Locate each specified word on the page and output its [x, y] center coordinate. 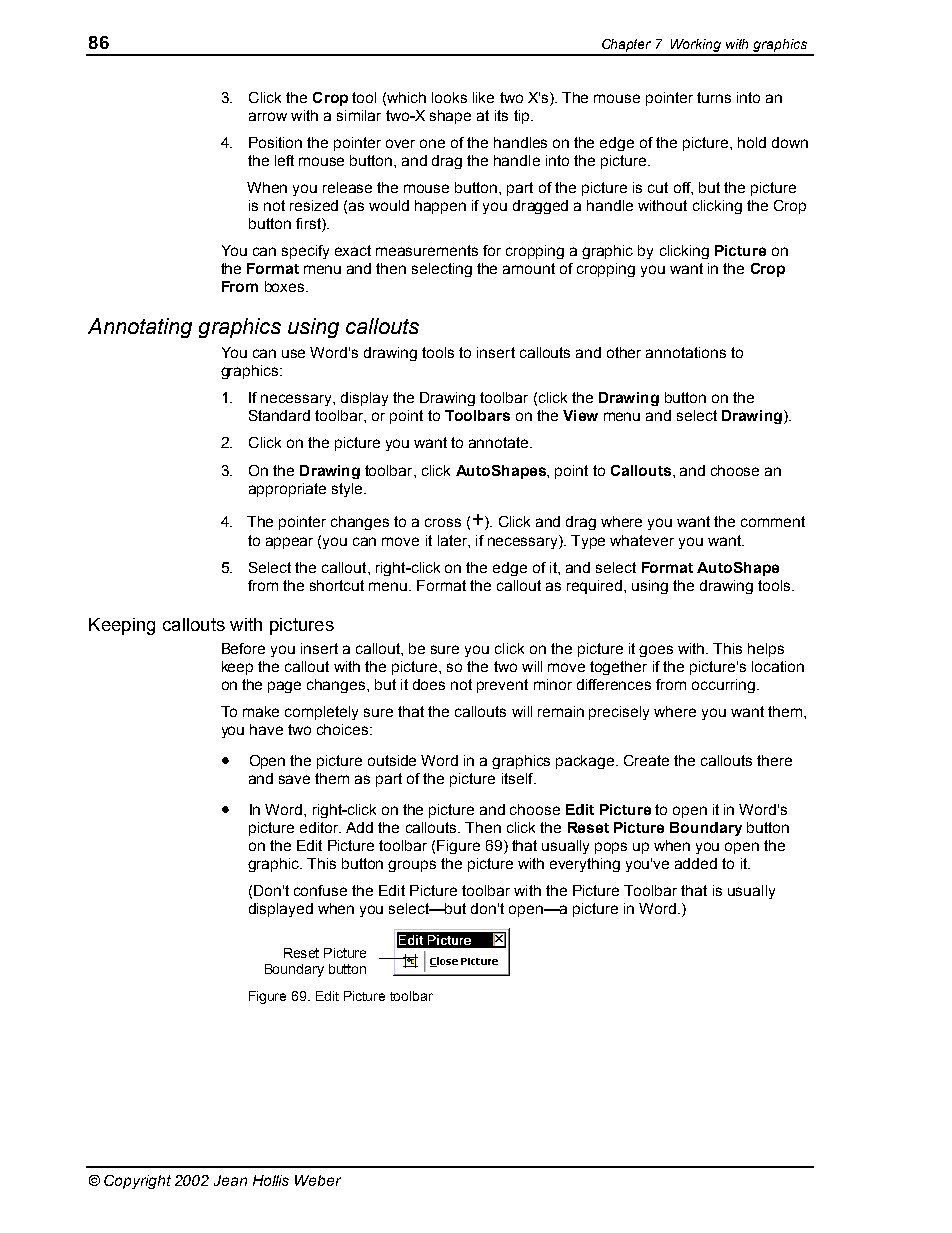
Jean [230, 1180]
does [429, 684]
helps [766, 650]
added [696, 863]
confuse [320, 890]
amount [529, 268]
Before [243, 648]
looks [449, 97]
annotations [686, 352]
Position [275, 142]
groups [412, 866]
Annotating [140, 328]
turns [714, 97]
